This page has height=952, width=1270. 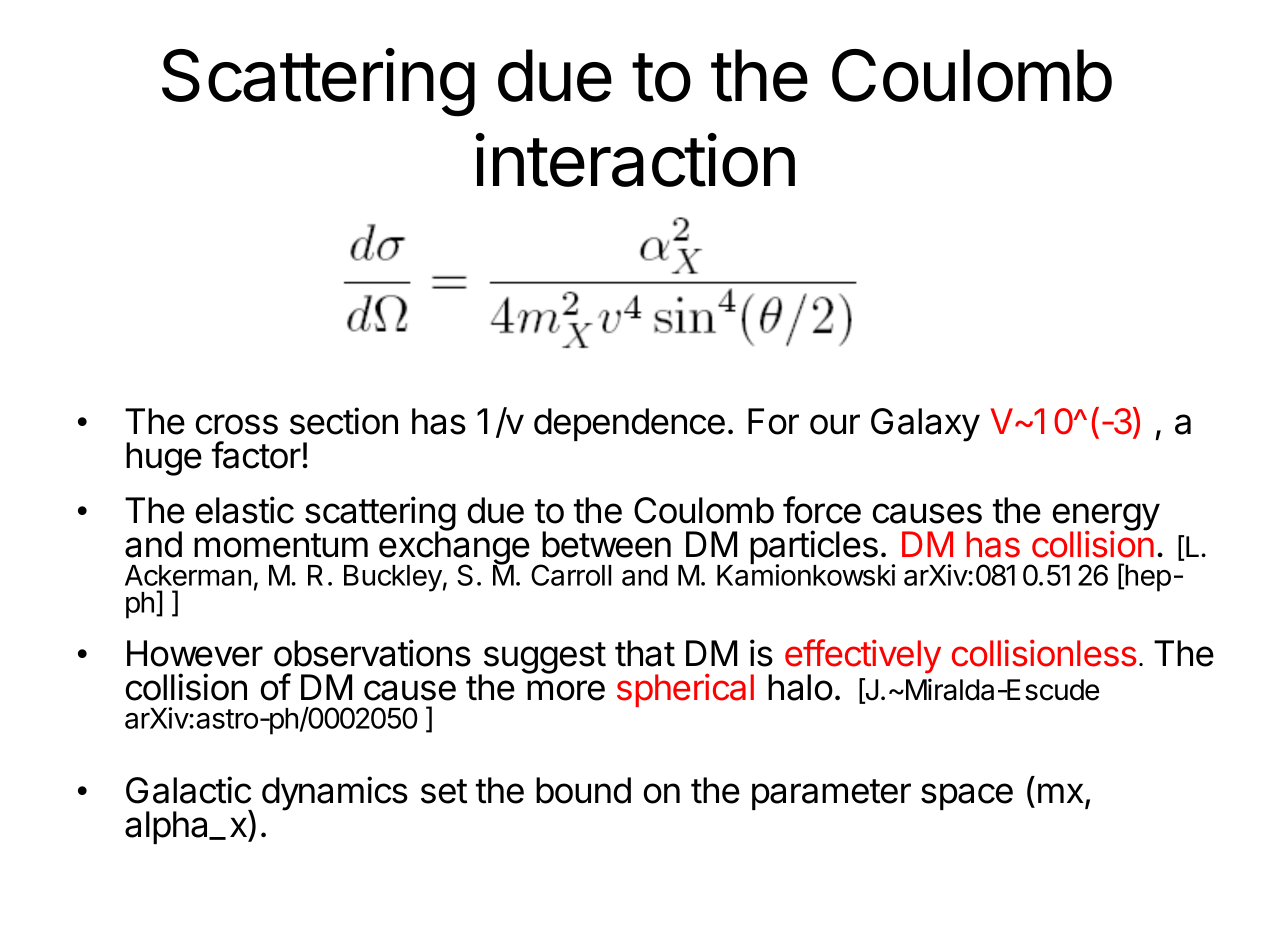 I want to click on Ackerman, so click(x=188, y=575).
